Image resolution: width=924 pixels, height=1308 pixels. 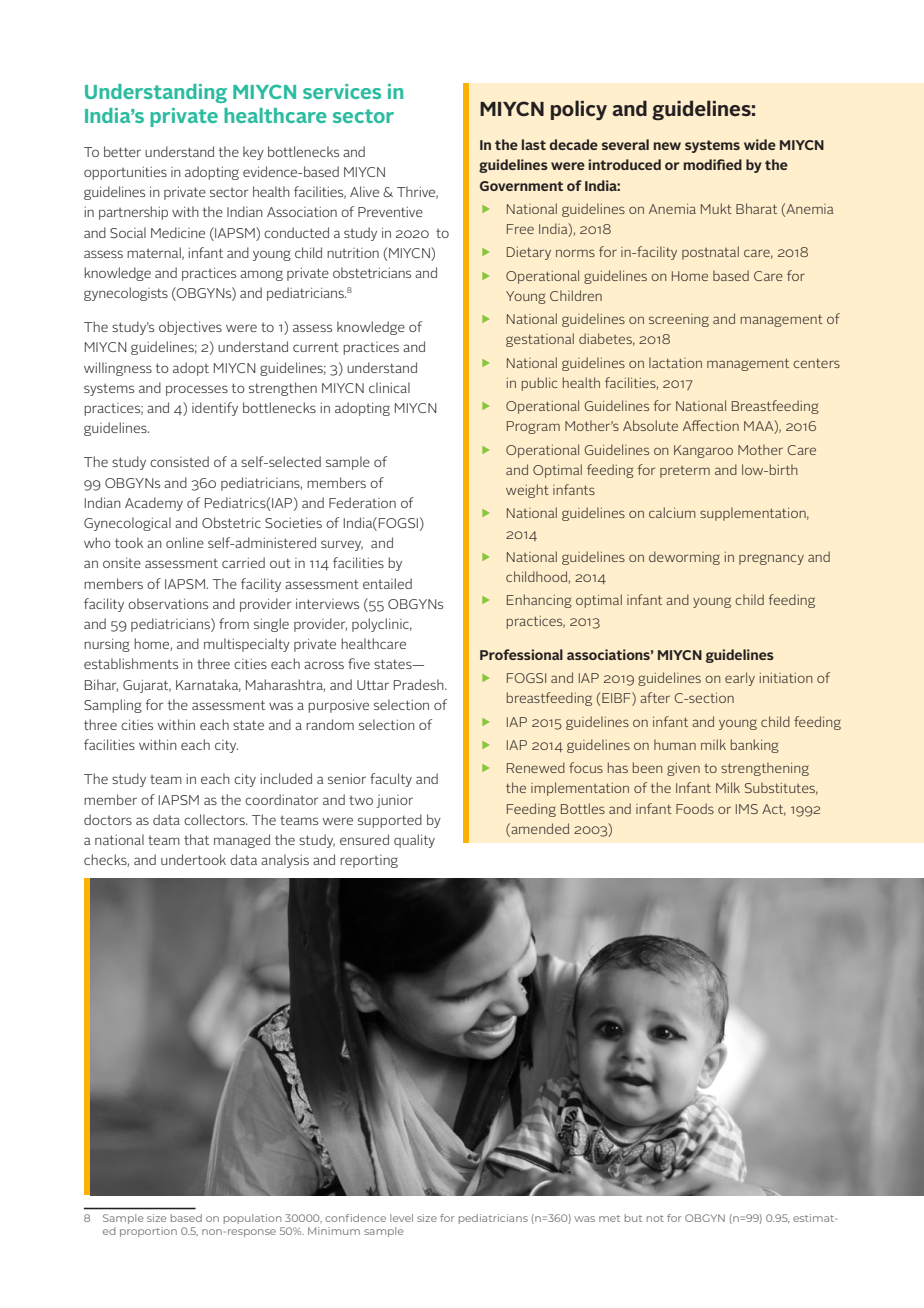 What do you see at coordinates (122, 151) in the screenshot?
I see `better` at bounding box center [122, 151].
